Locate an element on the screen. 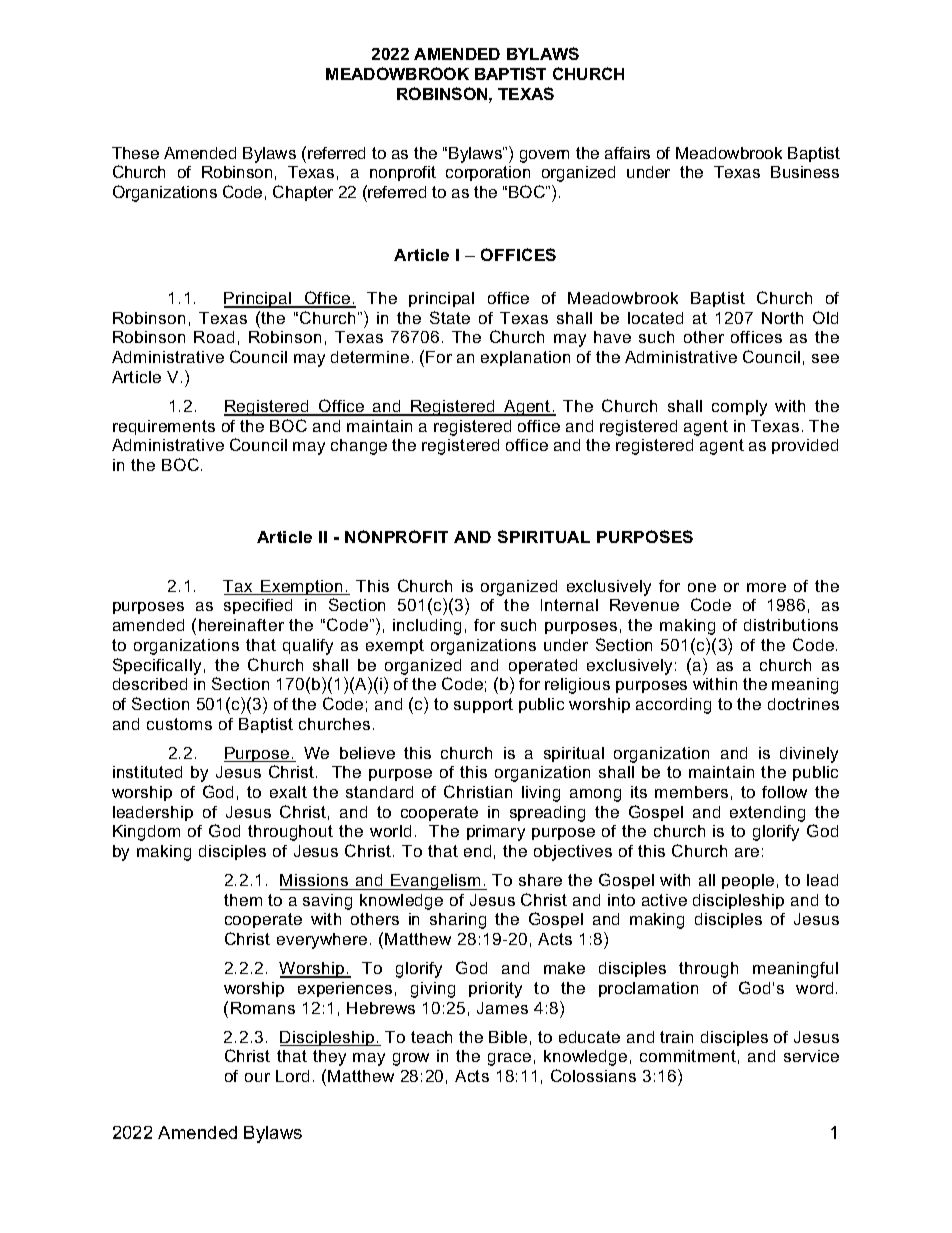 The height and width of the screenshot is (1233, 952). change is located at coordinates (359, 447).
